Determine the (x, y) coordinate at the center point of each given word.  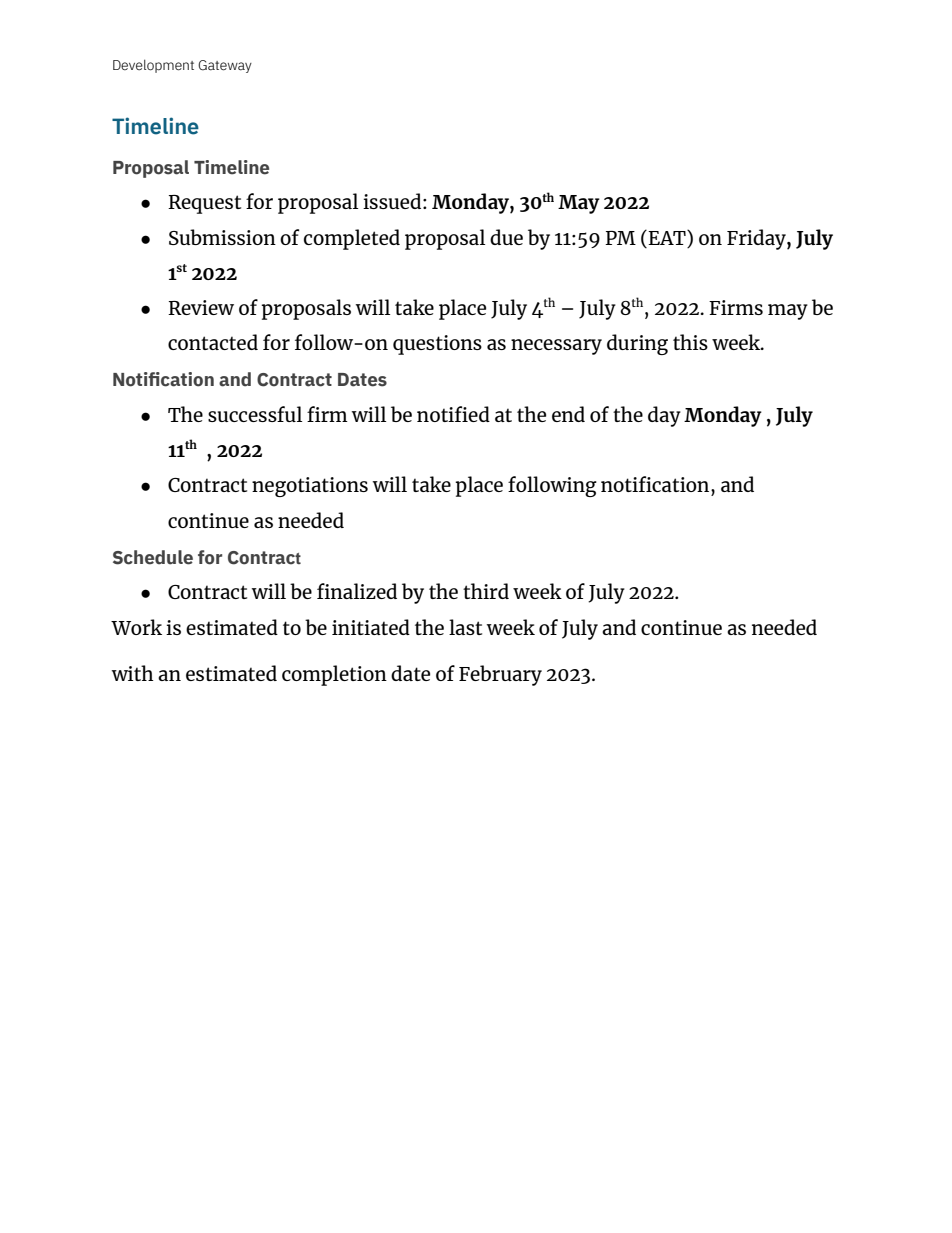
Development (153, 66)
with (132, 673)
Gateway (225, 66)
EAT (668, 237)
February (500, 675)
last (465, 627)
